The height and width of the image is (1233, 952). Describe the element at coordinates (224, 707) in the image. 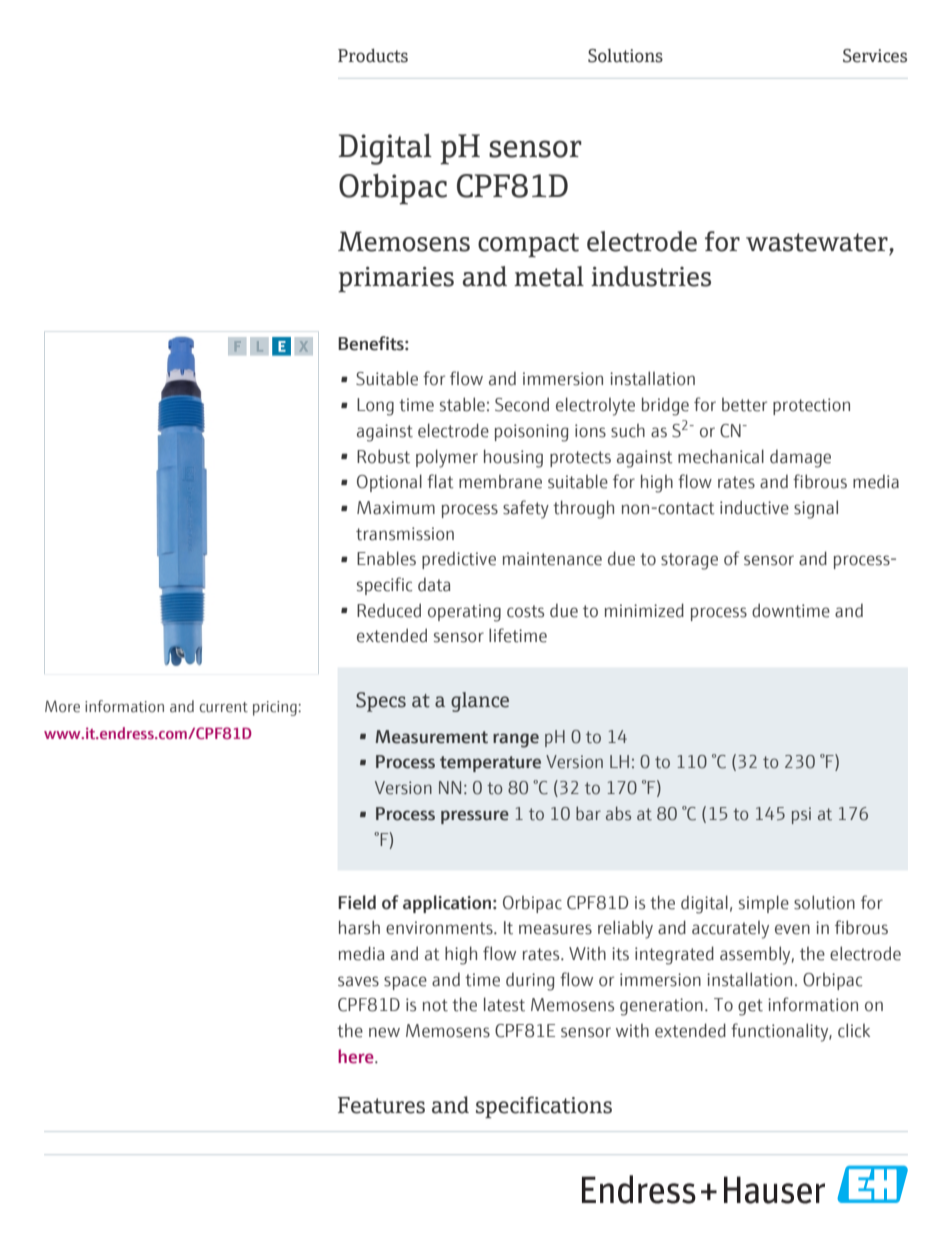

I see `current` at that location.
